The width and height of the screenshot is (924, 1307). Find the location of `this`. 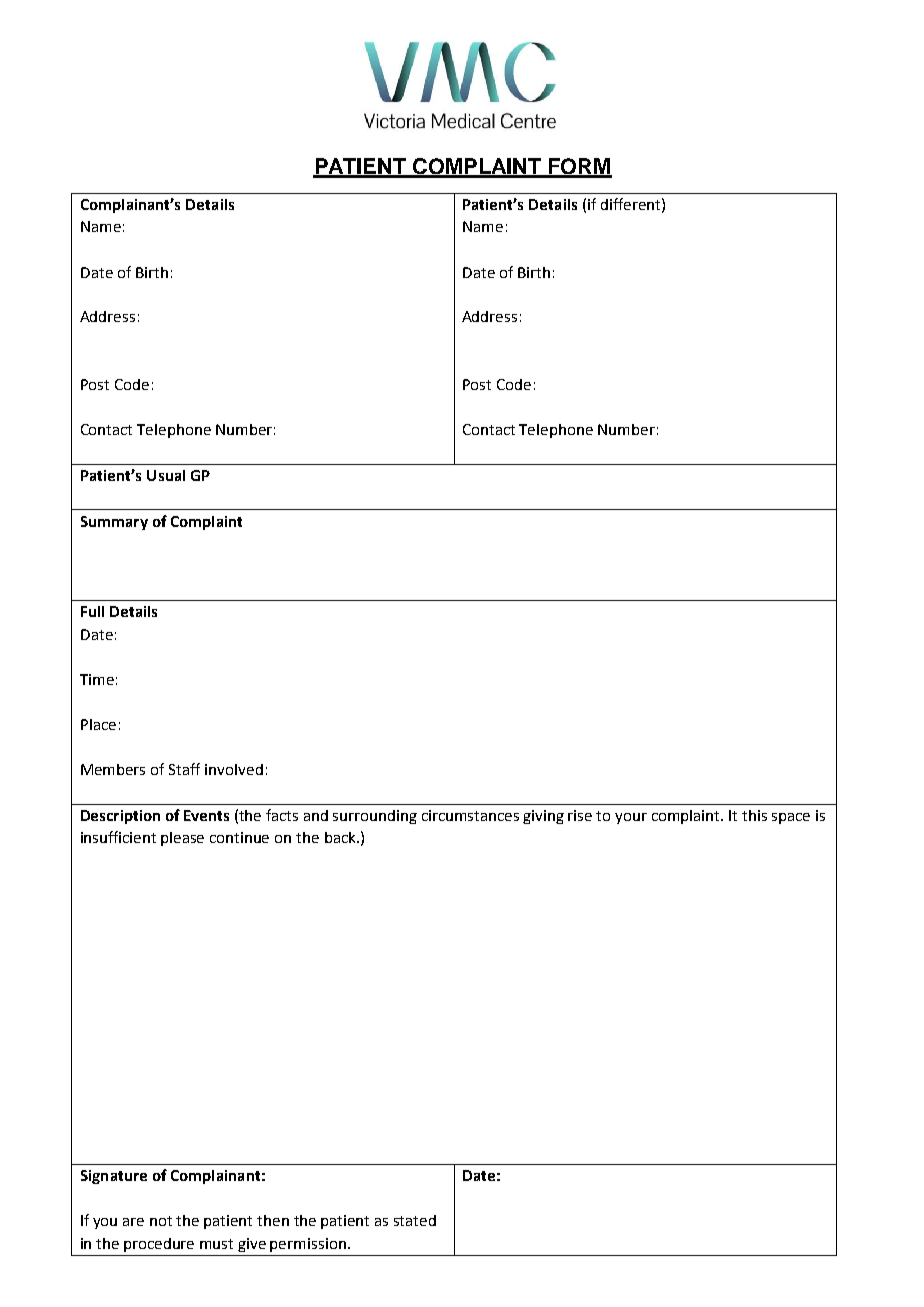

this is located at coordinates (754, 815).
